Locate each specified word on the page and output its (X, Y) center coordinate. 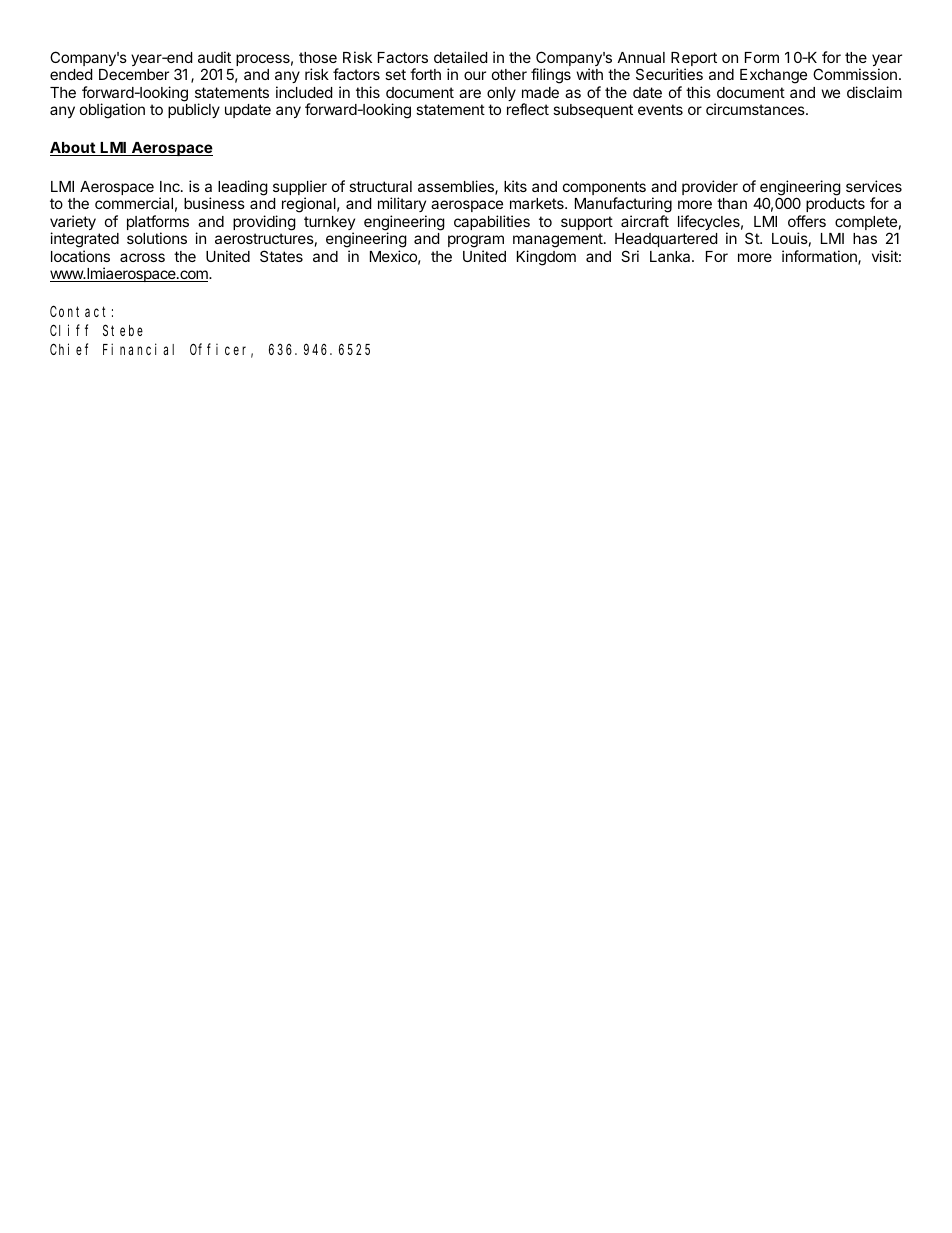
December (134, 74)
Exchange (773, 76)
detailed (460, 57)
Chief (69, 349)
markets (538, 203)
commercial (134, 203)
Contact (78, 312)
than (732, 203)
